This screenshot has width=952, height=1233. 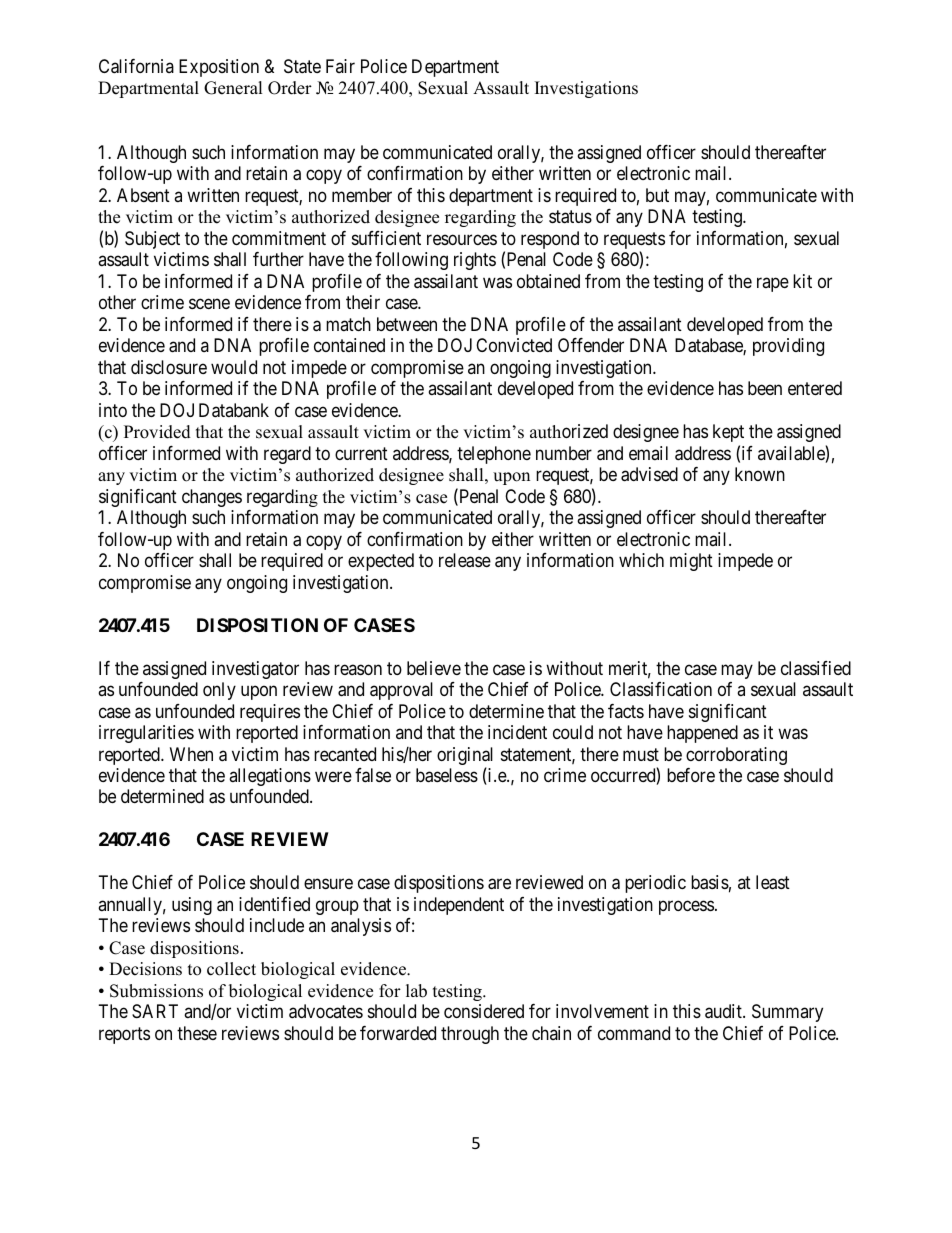 I want to click on providing, so click(x=788, y=347).
